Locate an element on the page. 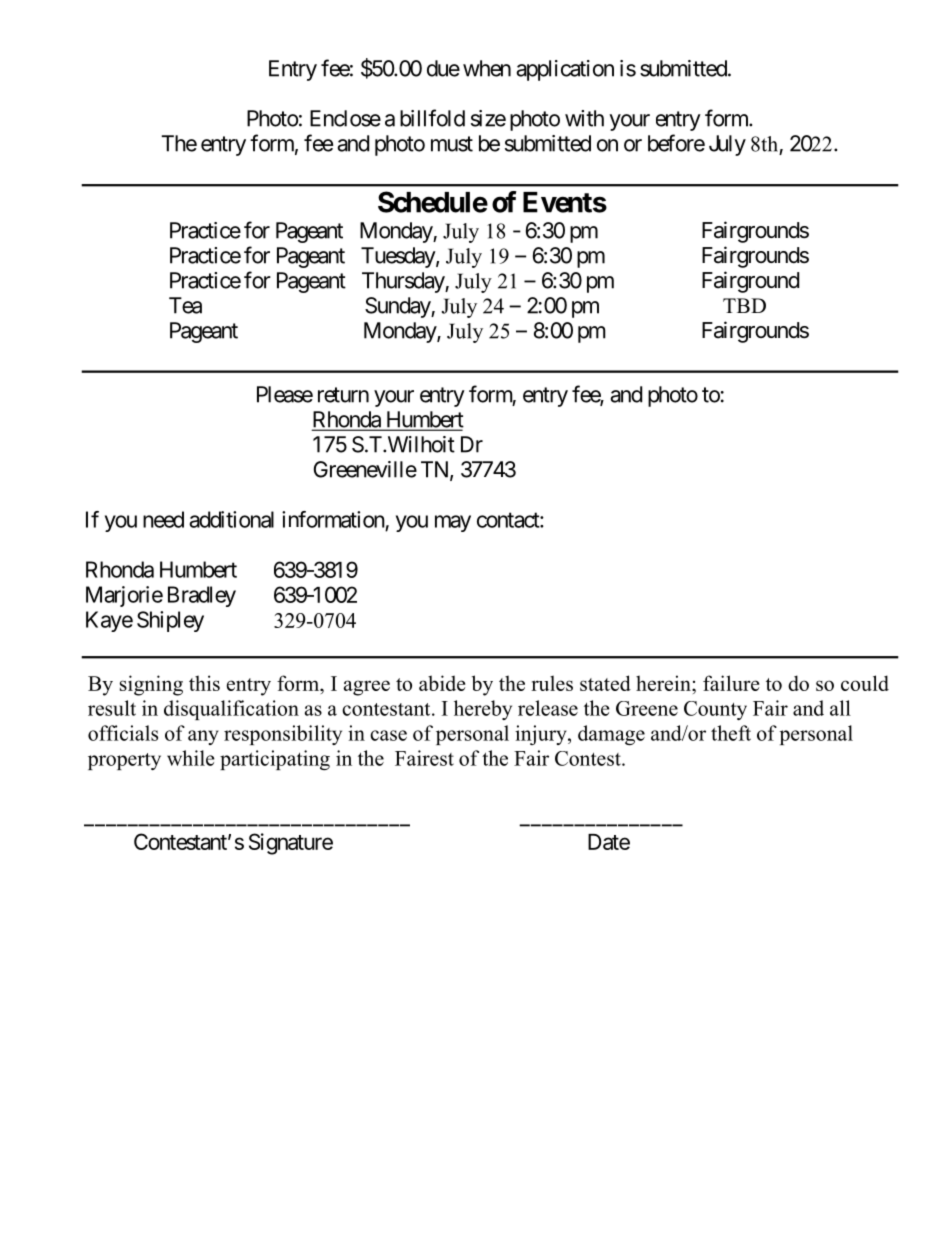 Image resolution: width=952 pixels, height=1233 pixels. Tea is located at coordinates (185, 305).
